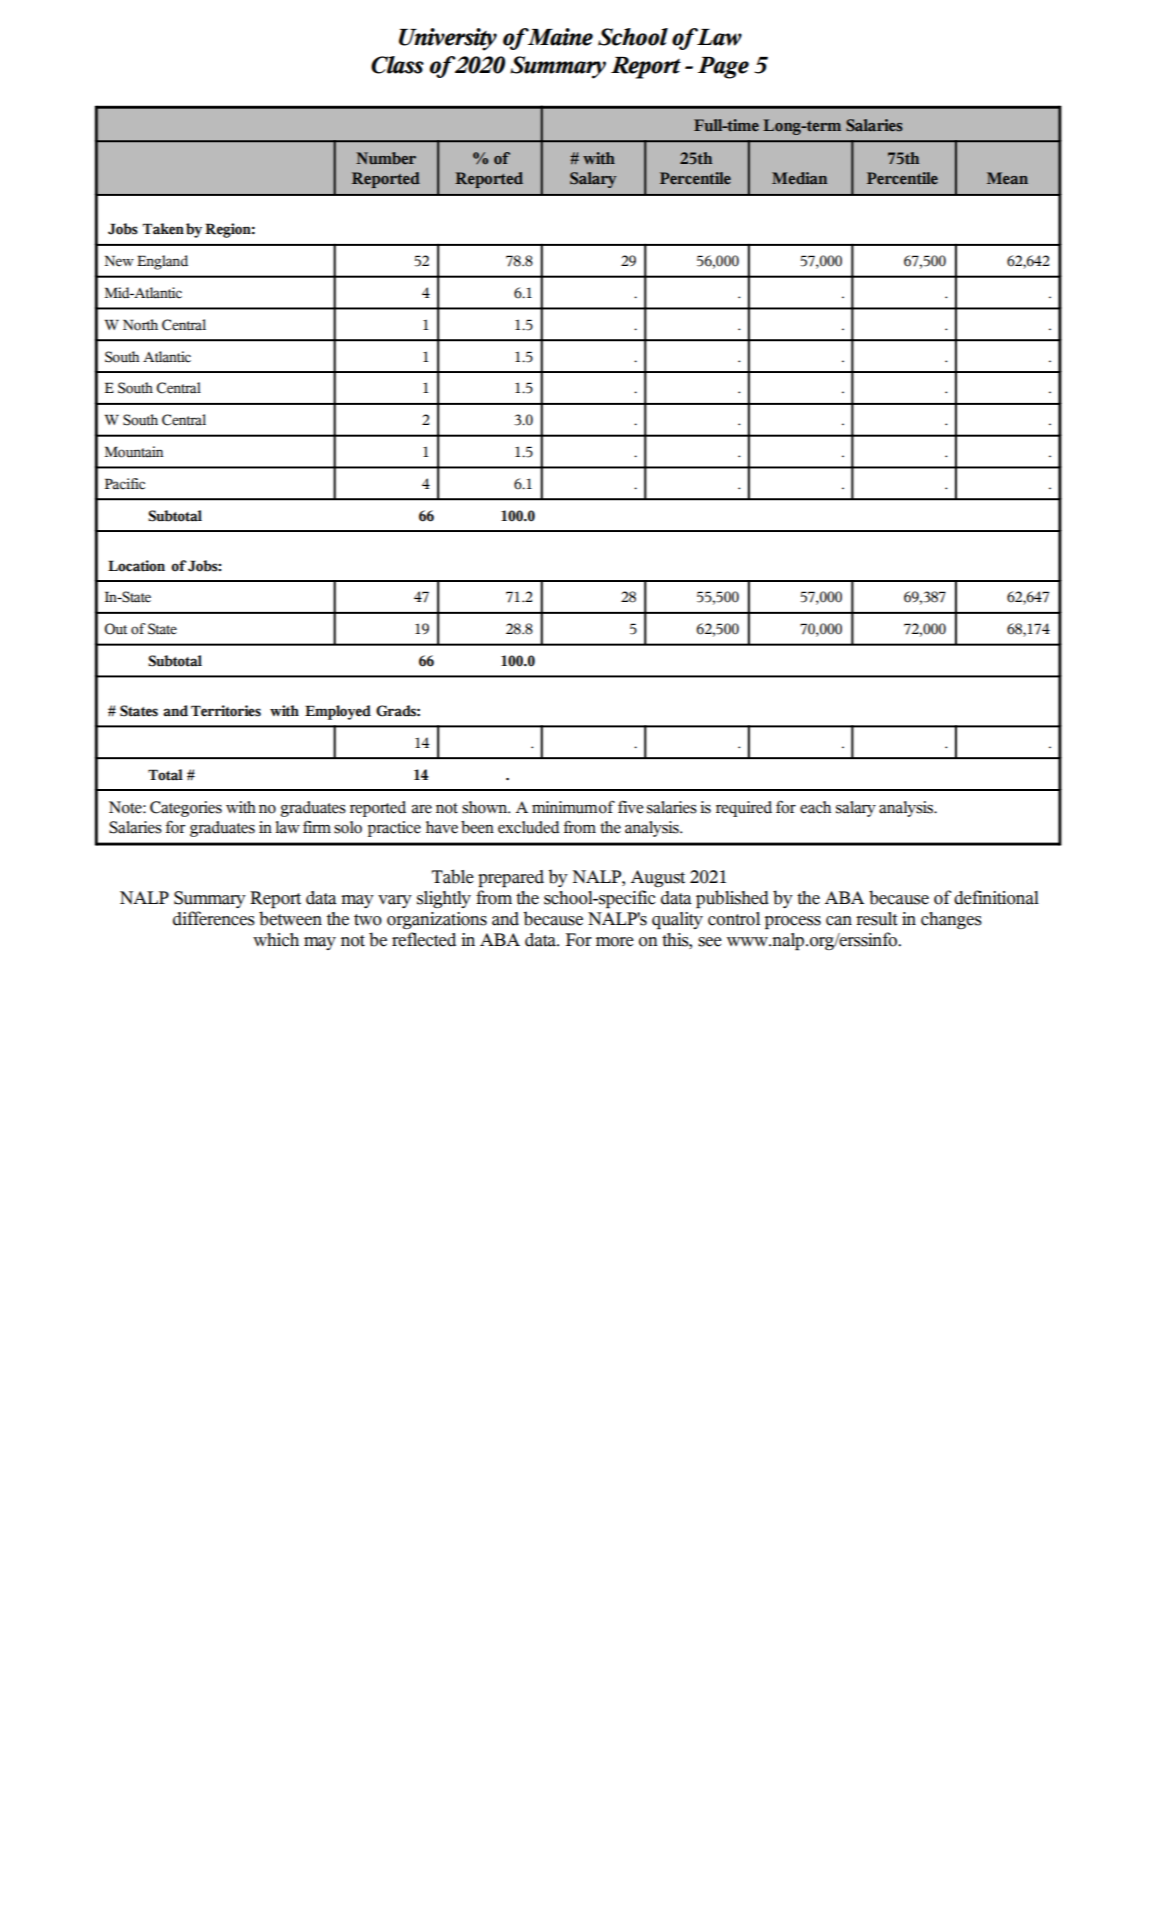  What do you see at coordinates (448, 39) in the image?
I see `University` at bounding box center [448, 39].
